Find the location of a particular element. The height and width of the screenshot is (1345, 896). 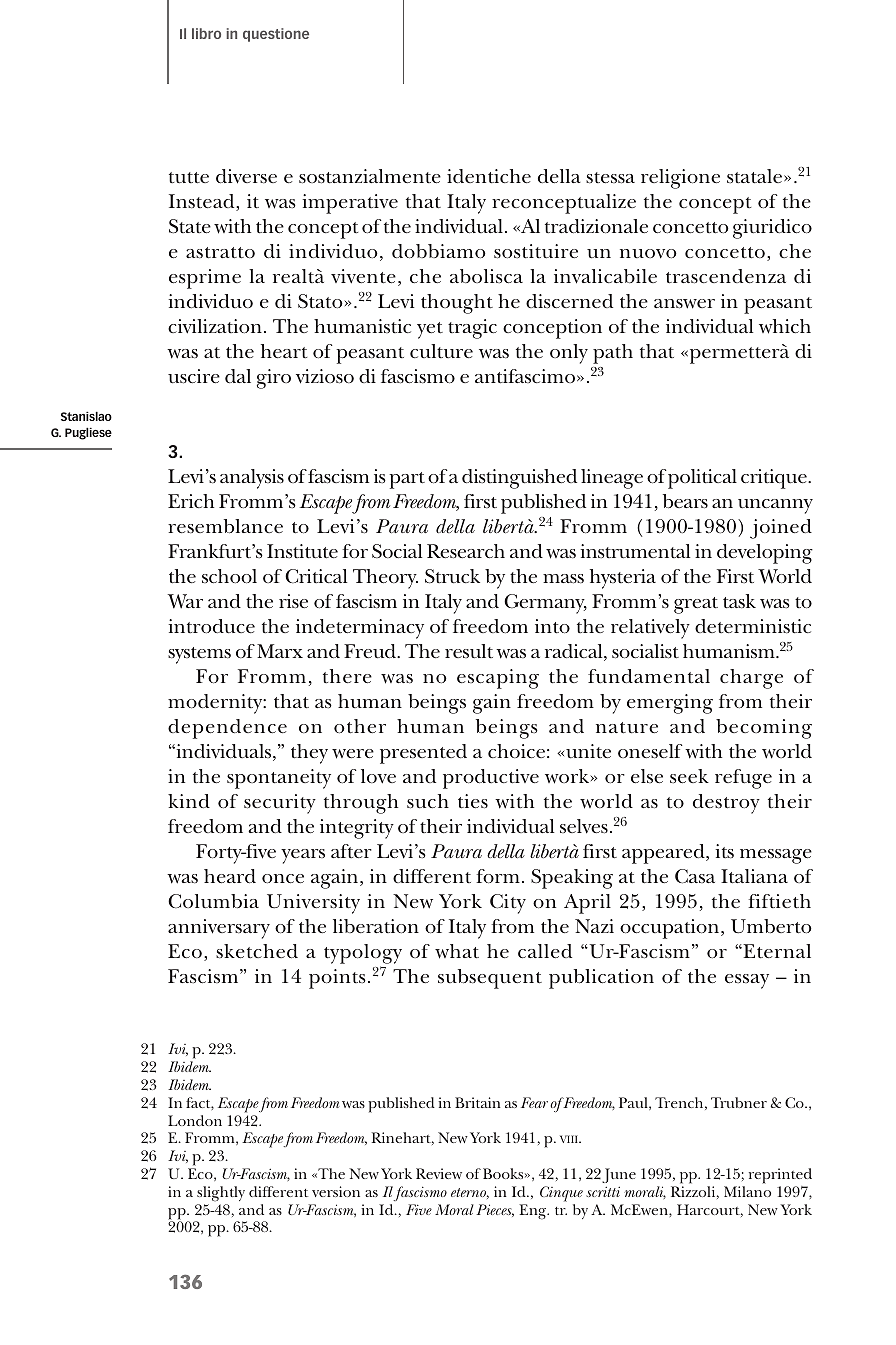

answer is located at coordinates (684, 304).
